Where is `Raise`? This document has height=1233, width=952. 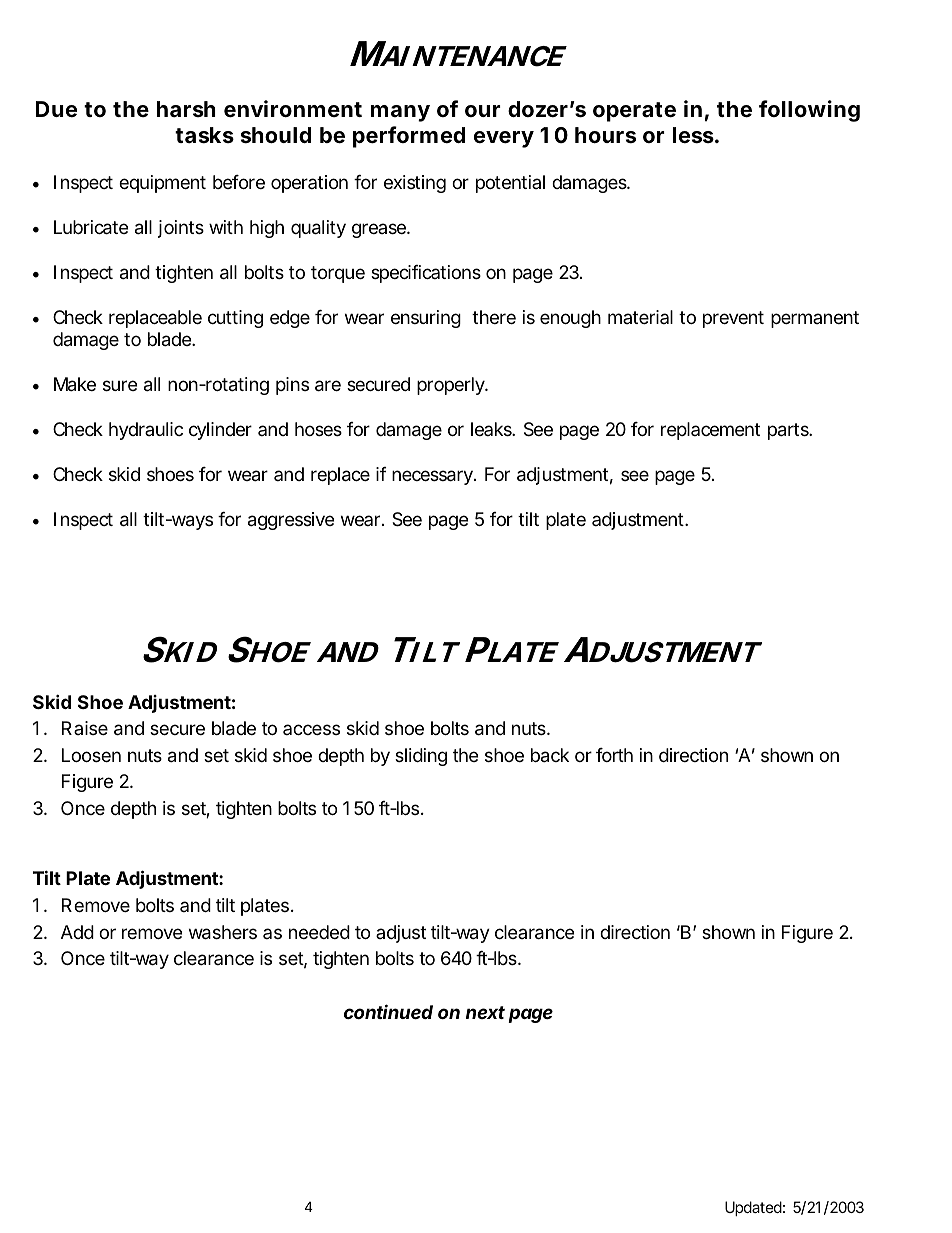 Raise is located at coordinates (85, 728).
